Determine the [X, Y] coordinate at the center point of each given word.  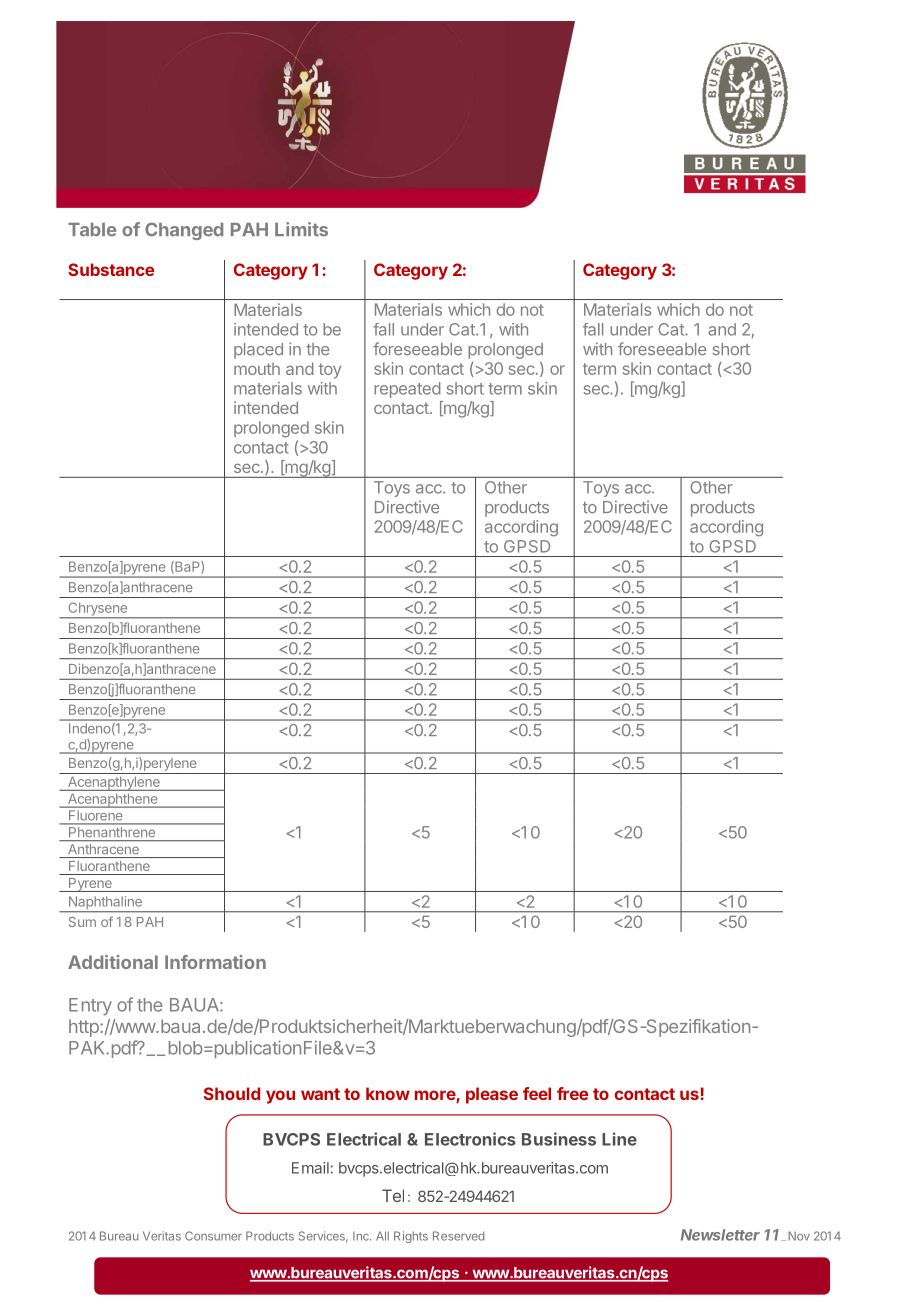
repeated [407, 390]
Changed [184, 231]
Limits [301, 229]
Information [215, 962]
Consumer [213, 1236]
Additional [113, 962]
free [573, 1093]
